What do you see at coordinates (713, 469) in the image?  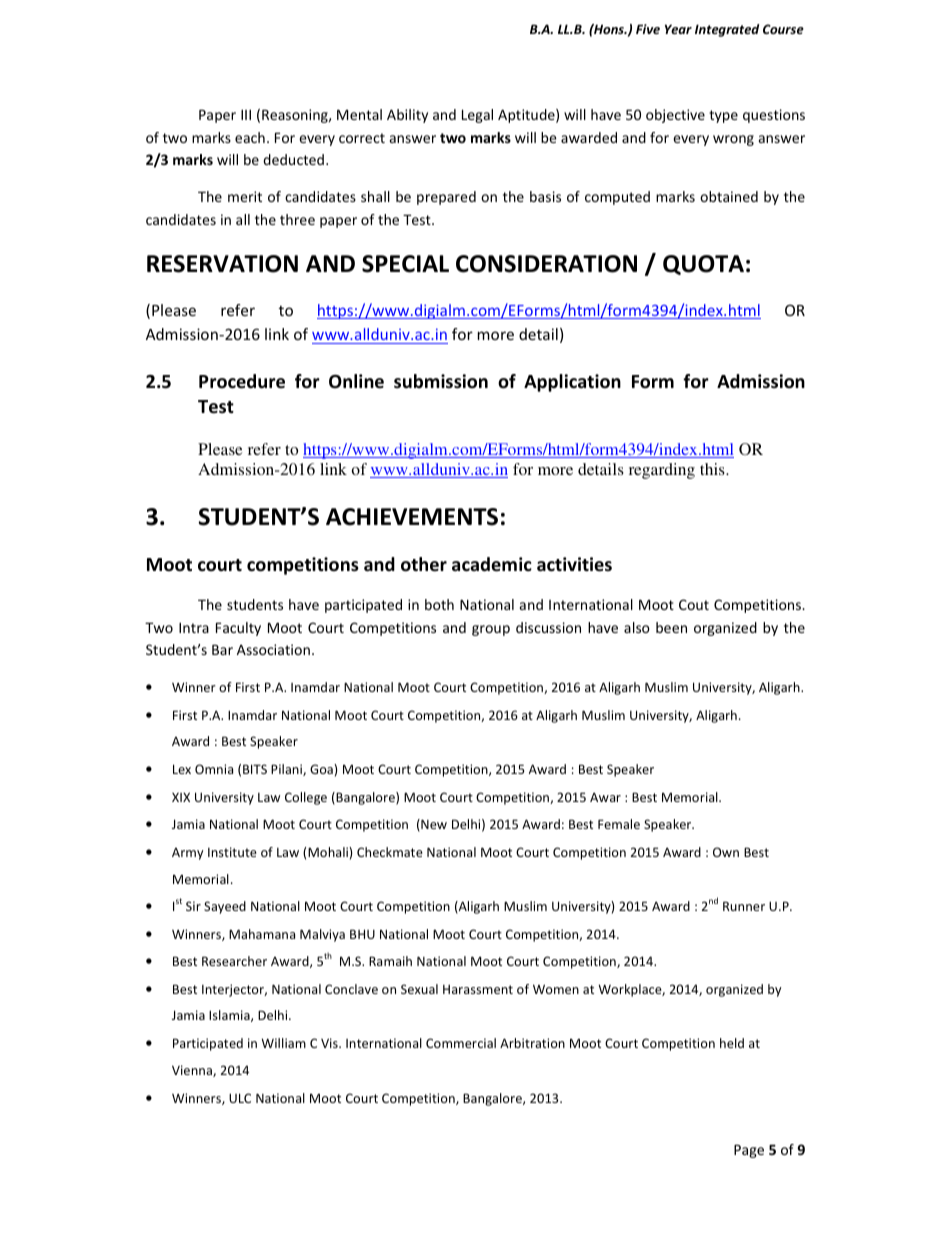 I see `this` at bounding box center [713, 469].
